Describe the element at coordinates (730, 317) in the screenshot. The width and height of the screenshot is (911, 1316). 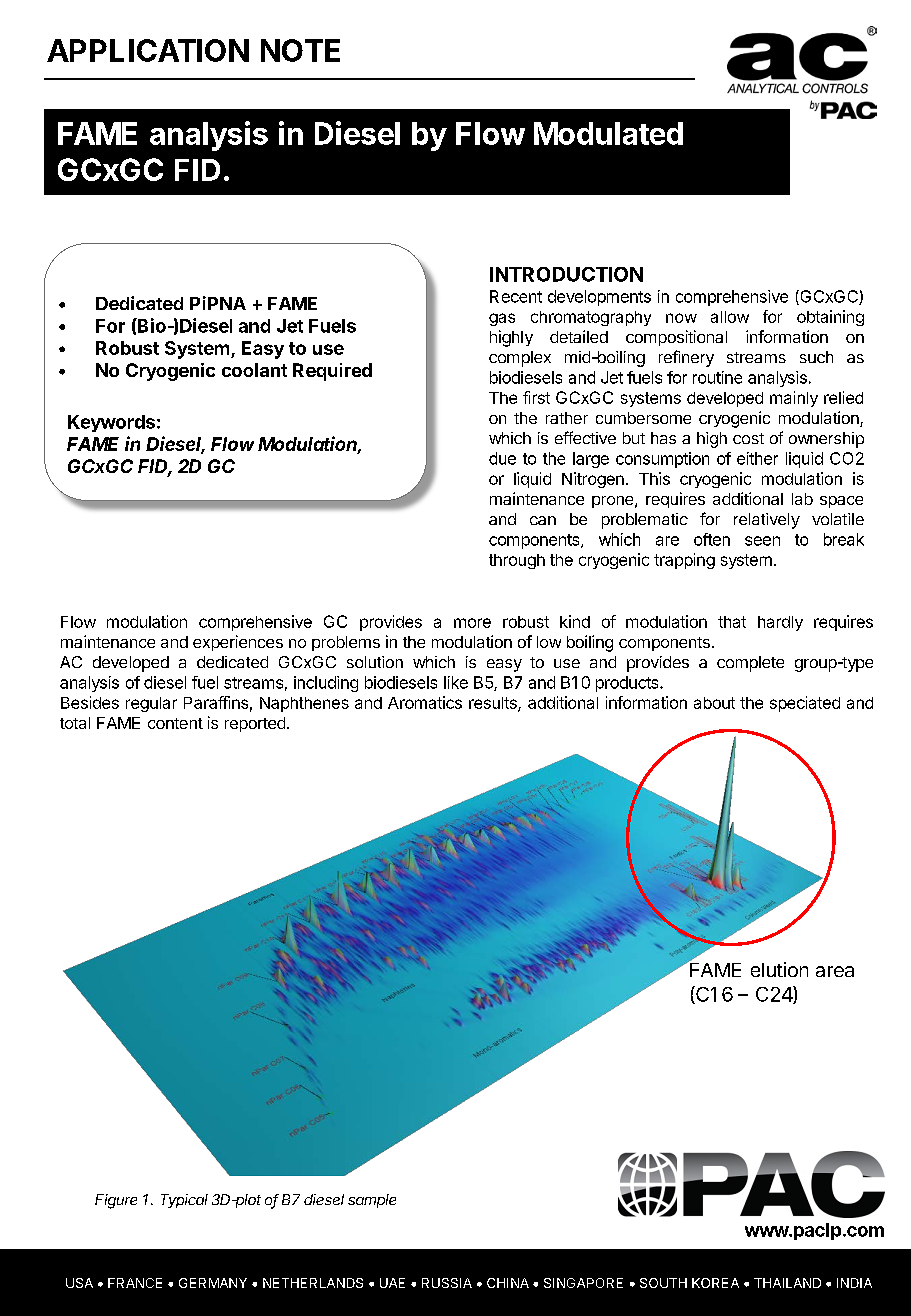
I see `allow` at that location.
